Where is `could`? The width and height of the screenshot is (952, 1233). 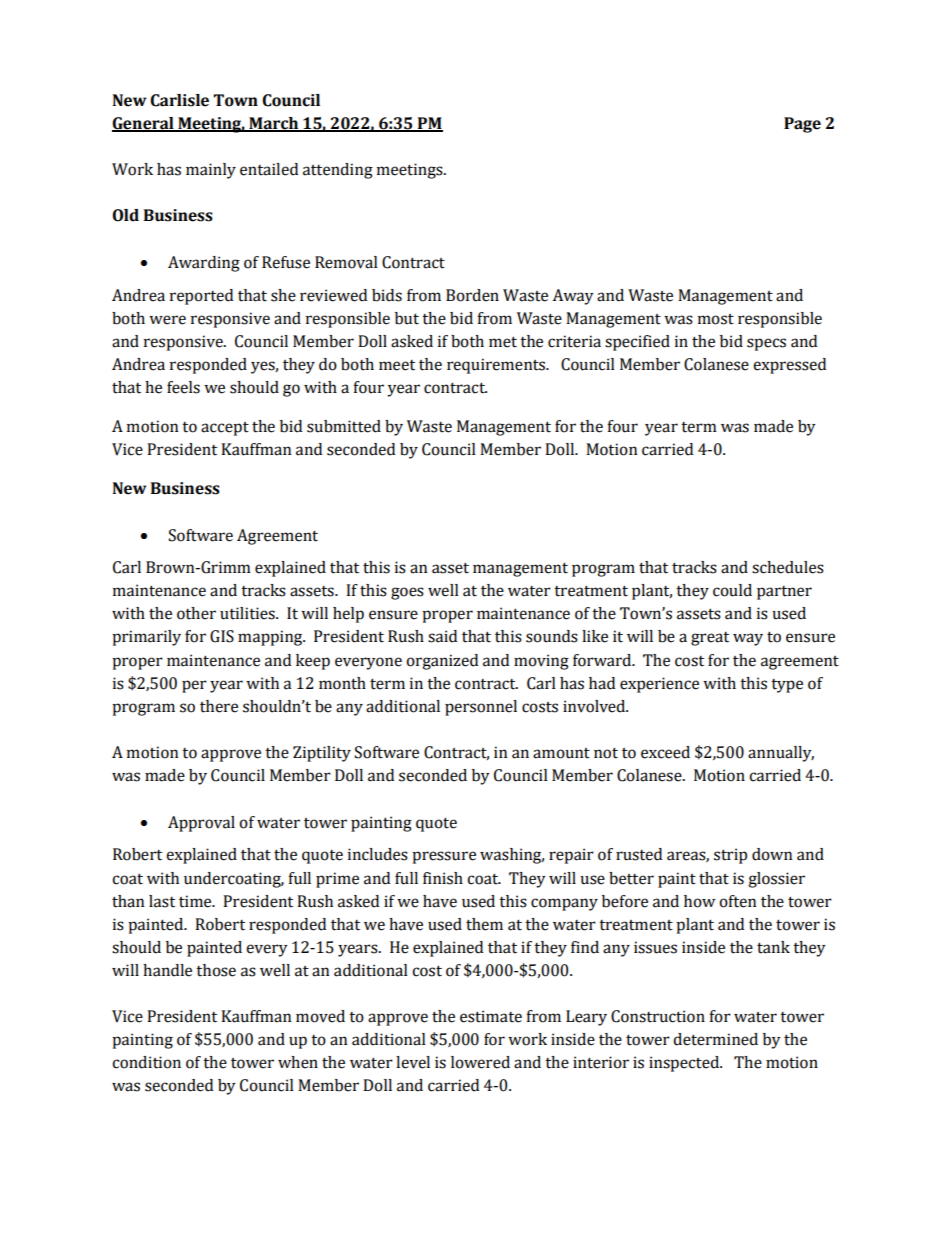 could is located at coordinates (732, 590).
